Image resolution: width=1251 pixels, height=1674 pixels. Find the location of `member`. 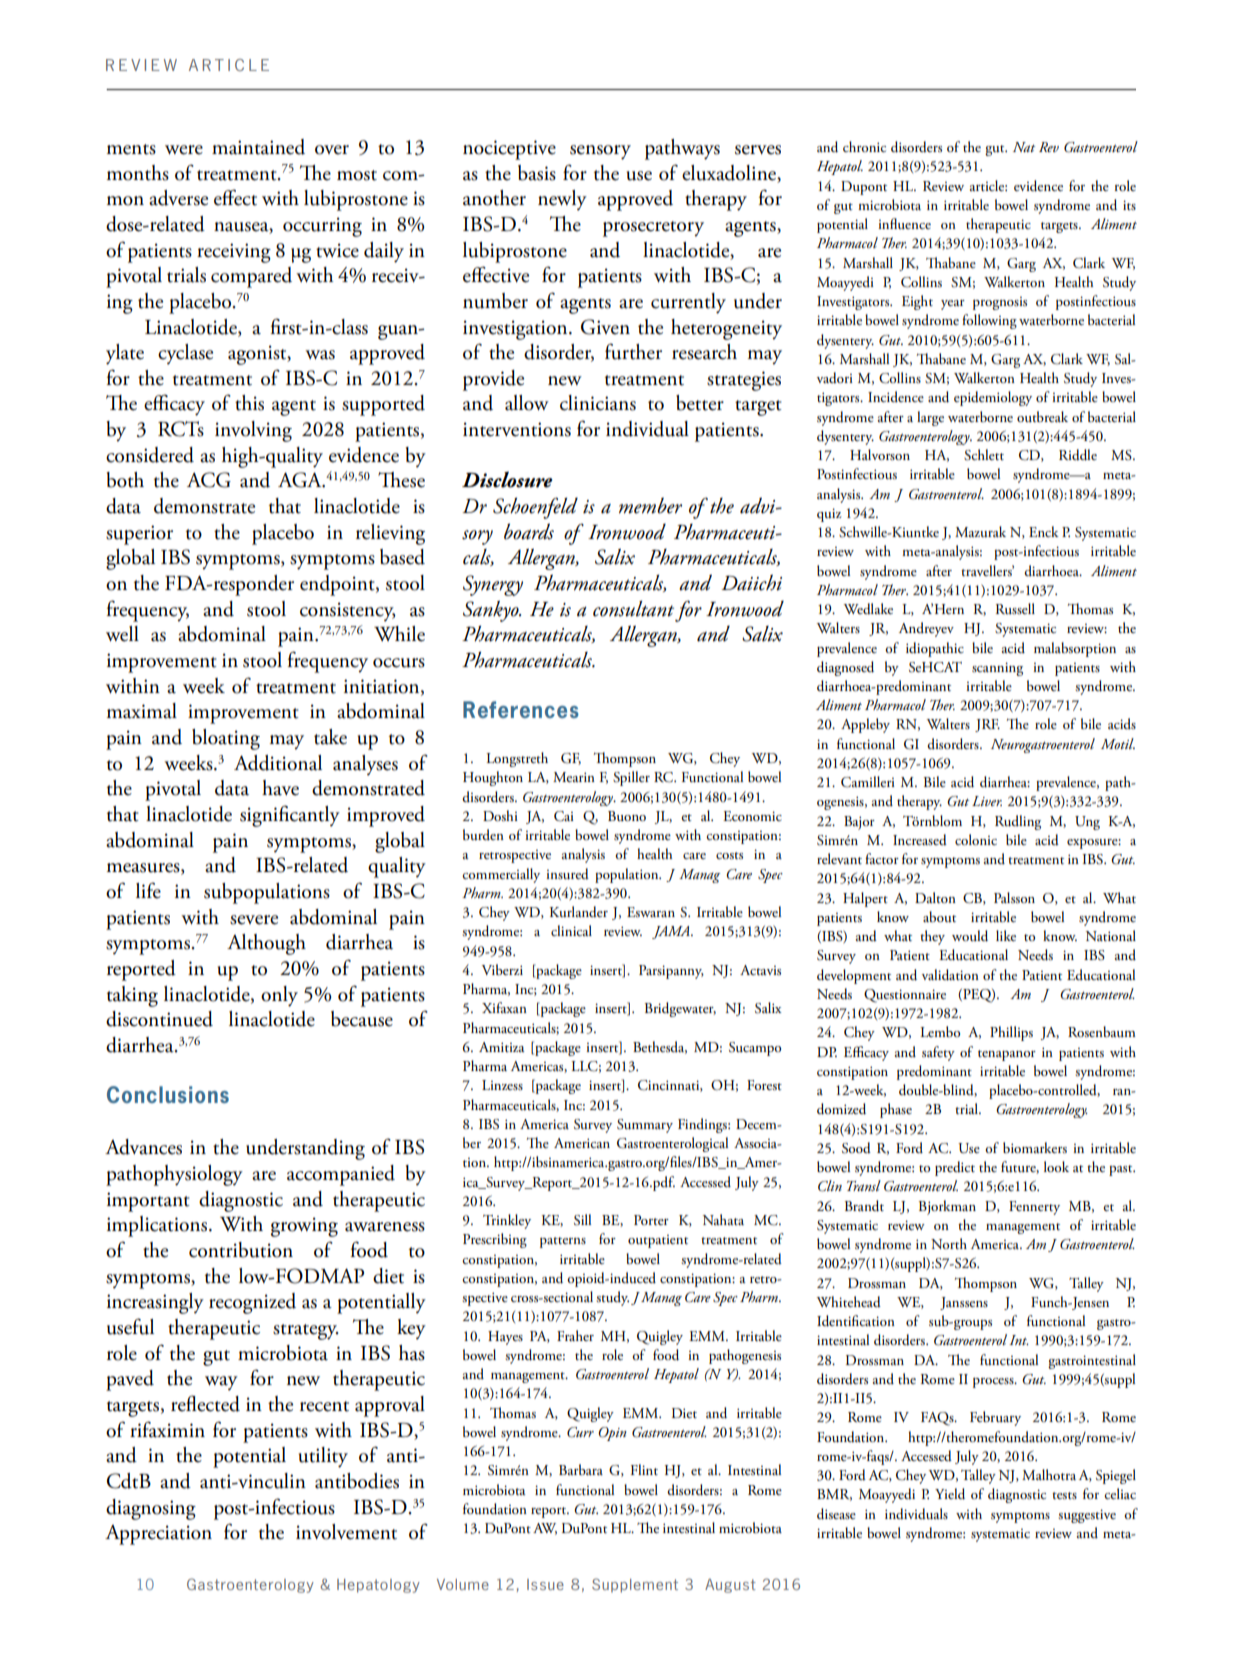

member is located at coordinates (650, 505).
